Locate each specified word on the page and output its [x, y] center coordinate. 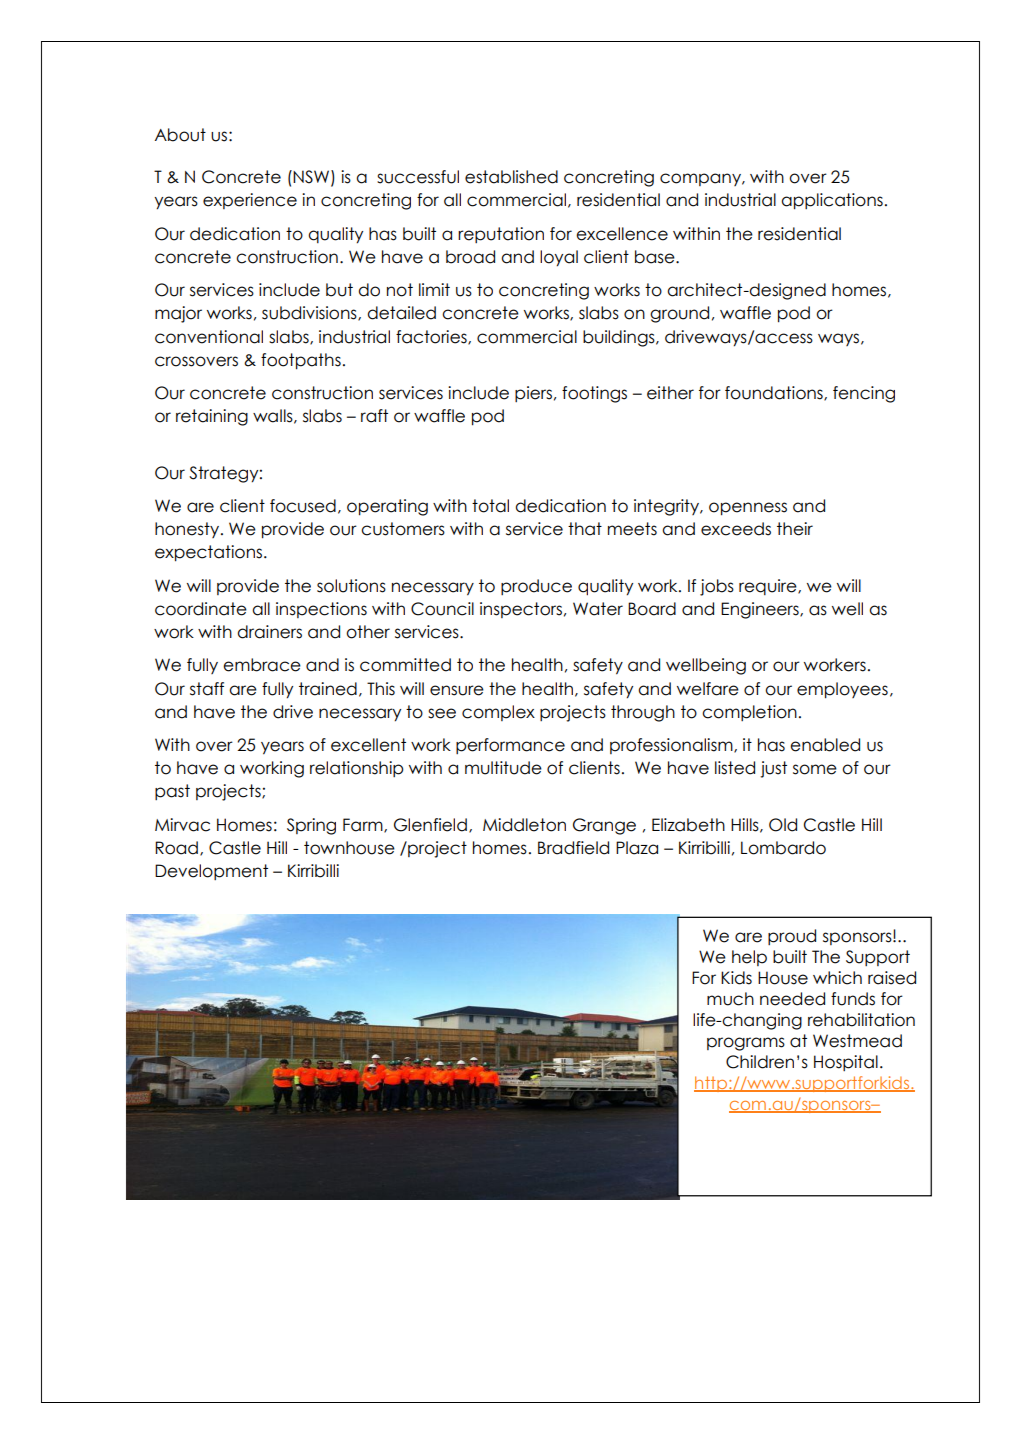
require [769, 587]
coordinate [201, 609]
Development [211, 872]
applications [832, 201]
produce [536, 587]
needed [792, 999]
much [730, 999]
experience [250, 201]
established [511, 177]
